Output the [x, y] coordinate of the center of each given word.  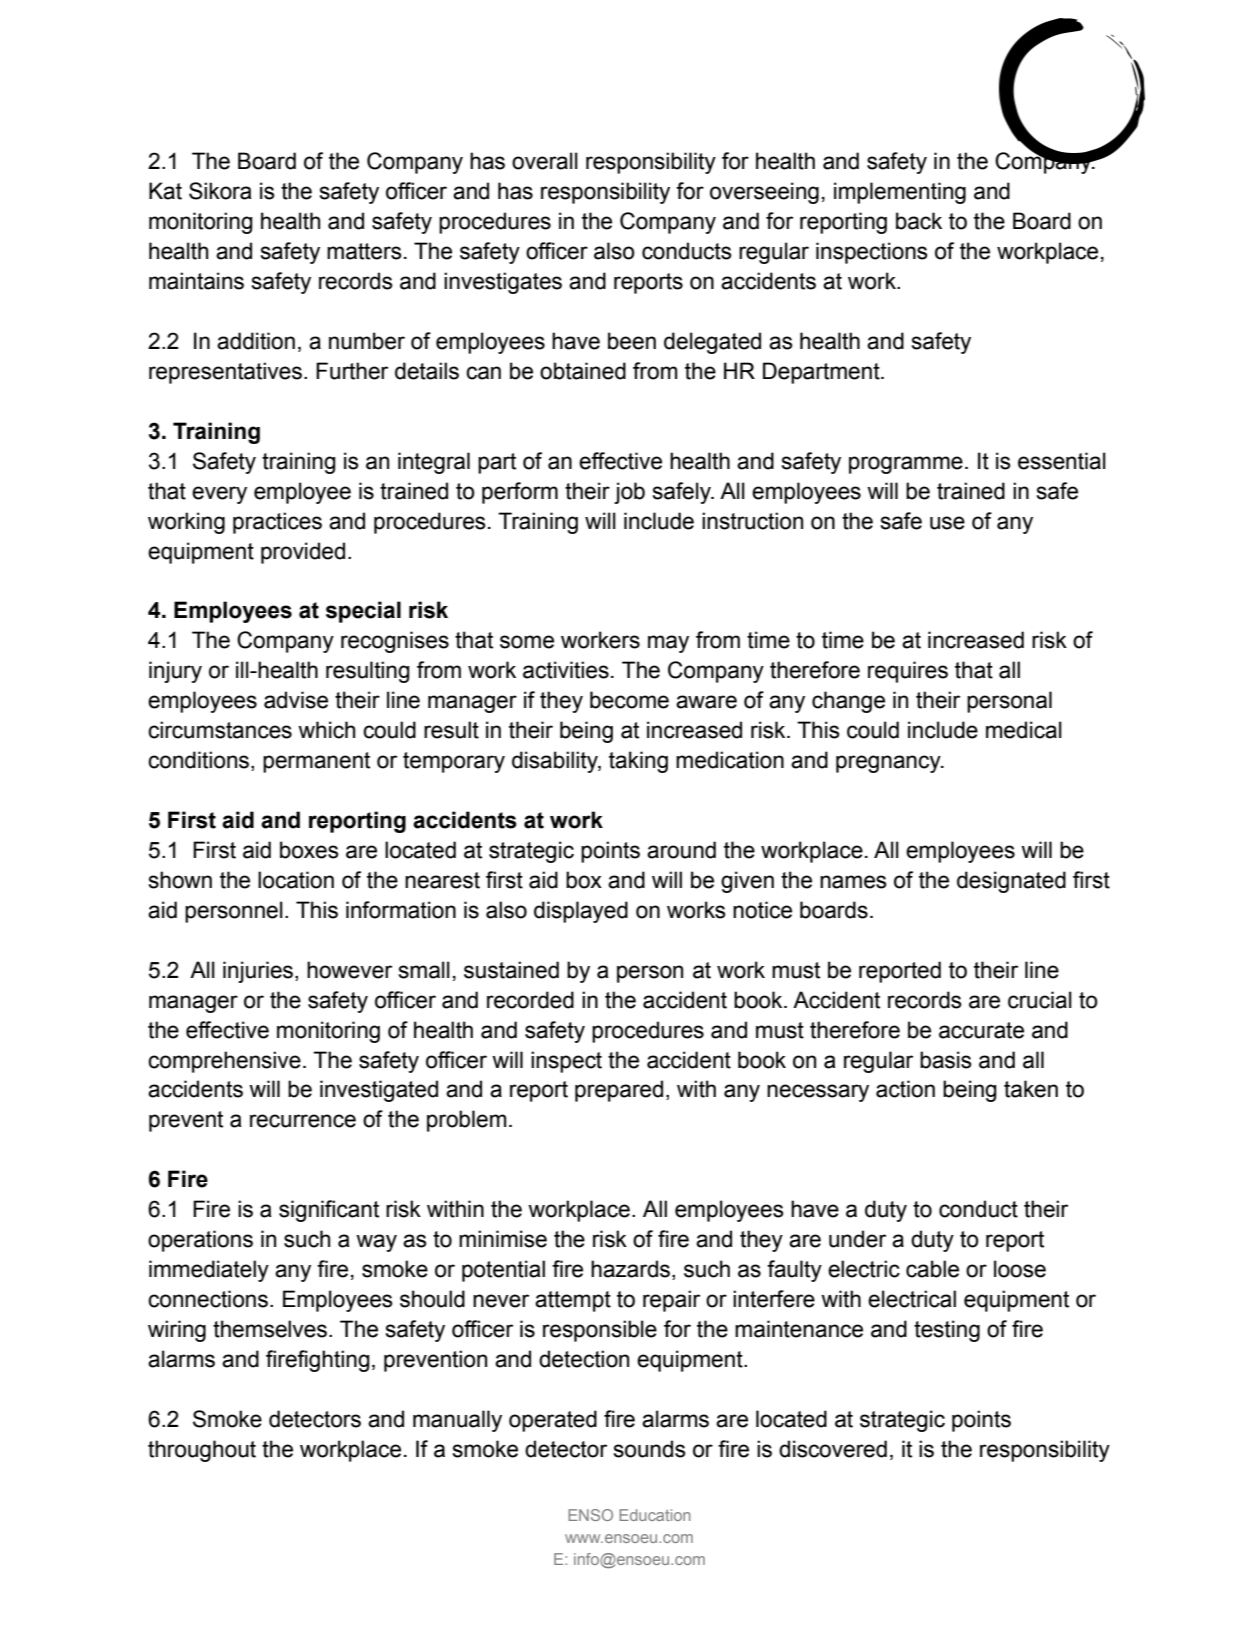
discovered [833, 1449]
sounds [650, 1449]
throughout [202, 1451]
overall [545, 161]
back [919, 221]
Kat [165, 191]
